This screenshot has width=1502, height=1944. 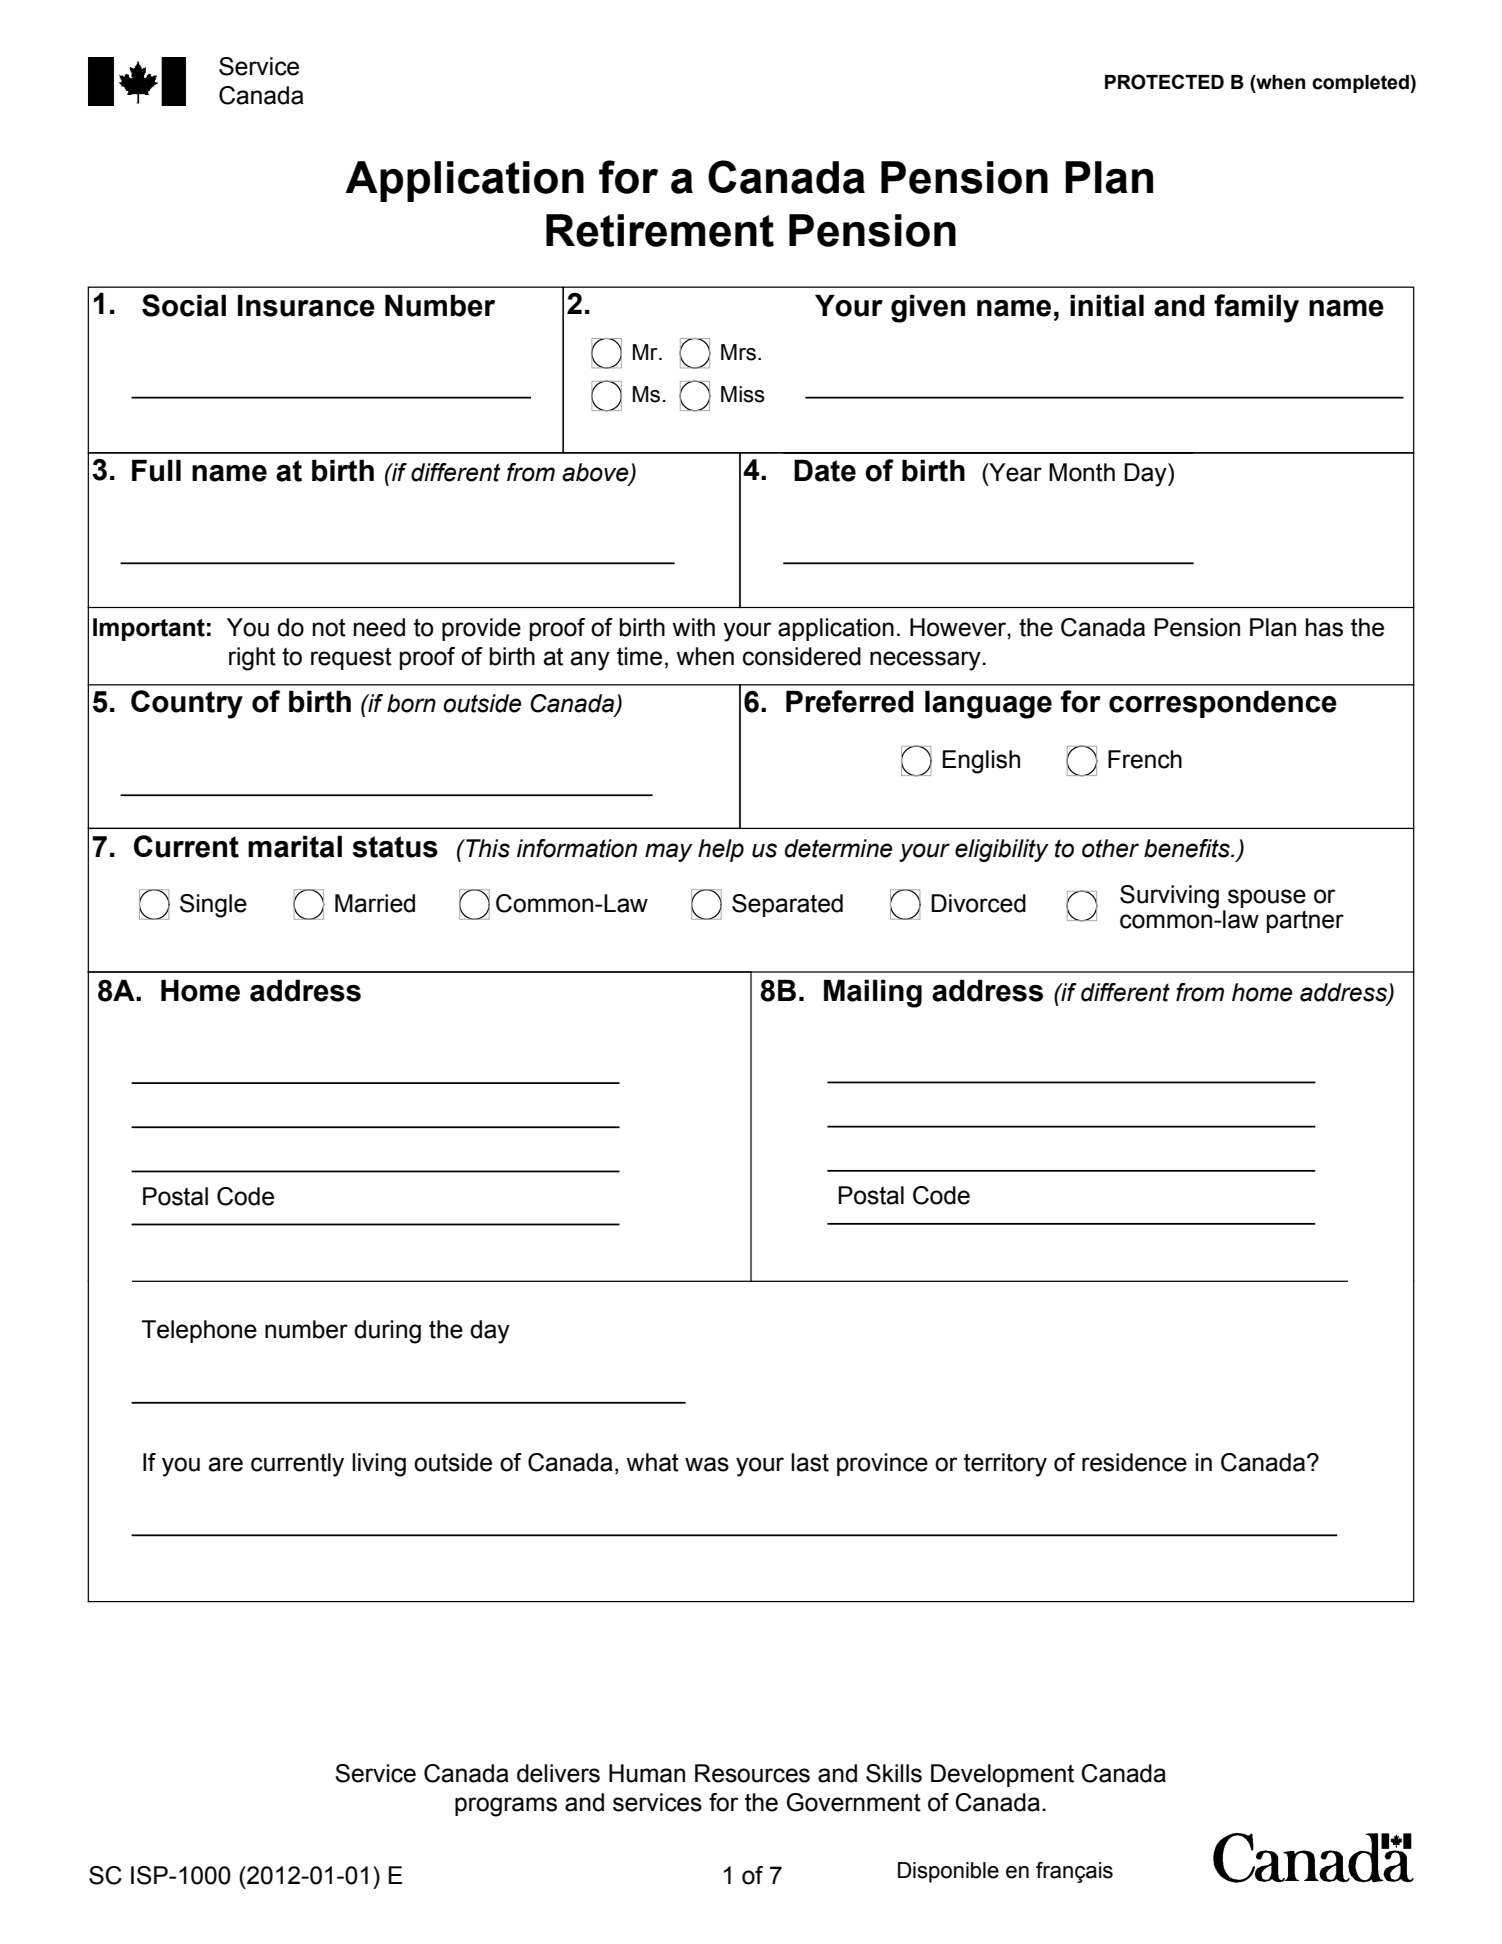 I want to click on last, so click(x=810, y=1462).
